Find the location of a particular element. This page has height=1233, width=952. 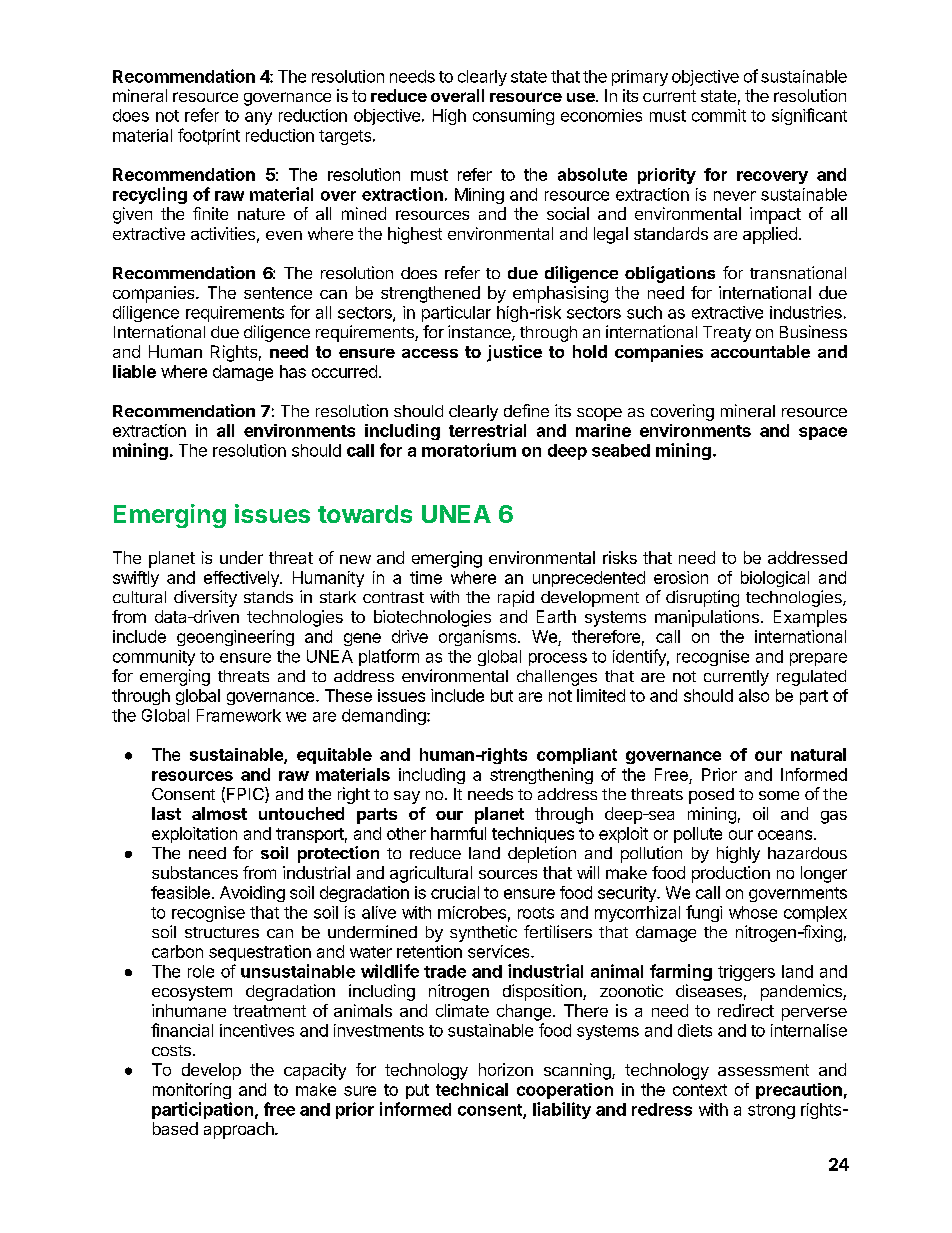

consuming is located at coordinates (513, 117).
